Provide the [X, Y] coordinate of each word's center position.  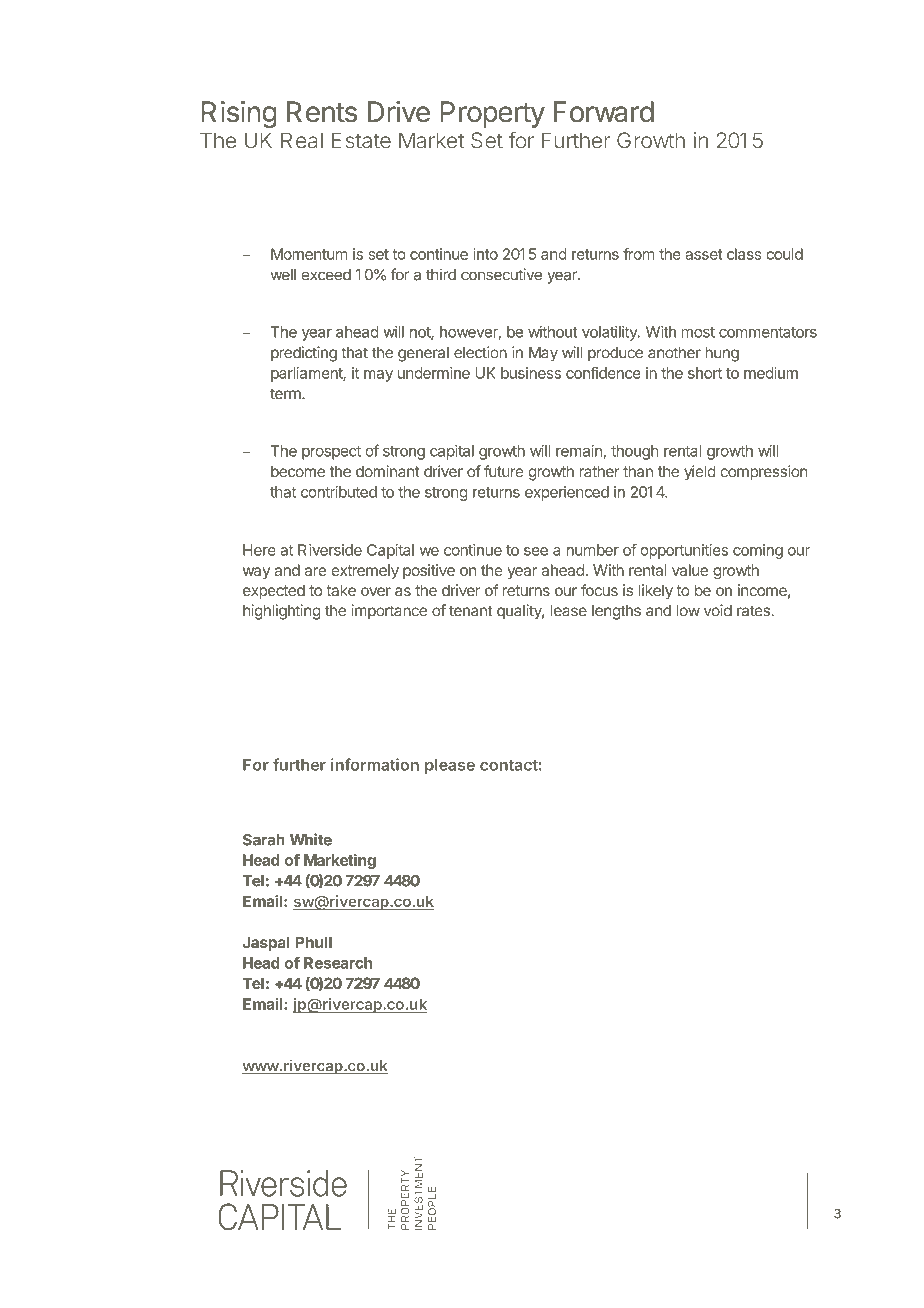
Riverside [330, 550]
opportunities [684, 551]
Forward [603, 112]
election [480, 352]
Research [338, 963]
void [718, 610]
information [375, 764]
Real [302, 140]
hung [722, 354]
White [311, 839]
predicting [304, 354]
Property [492, 114]
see [536, 551]
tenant [470, 611]
